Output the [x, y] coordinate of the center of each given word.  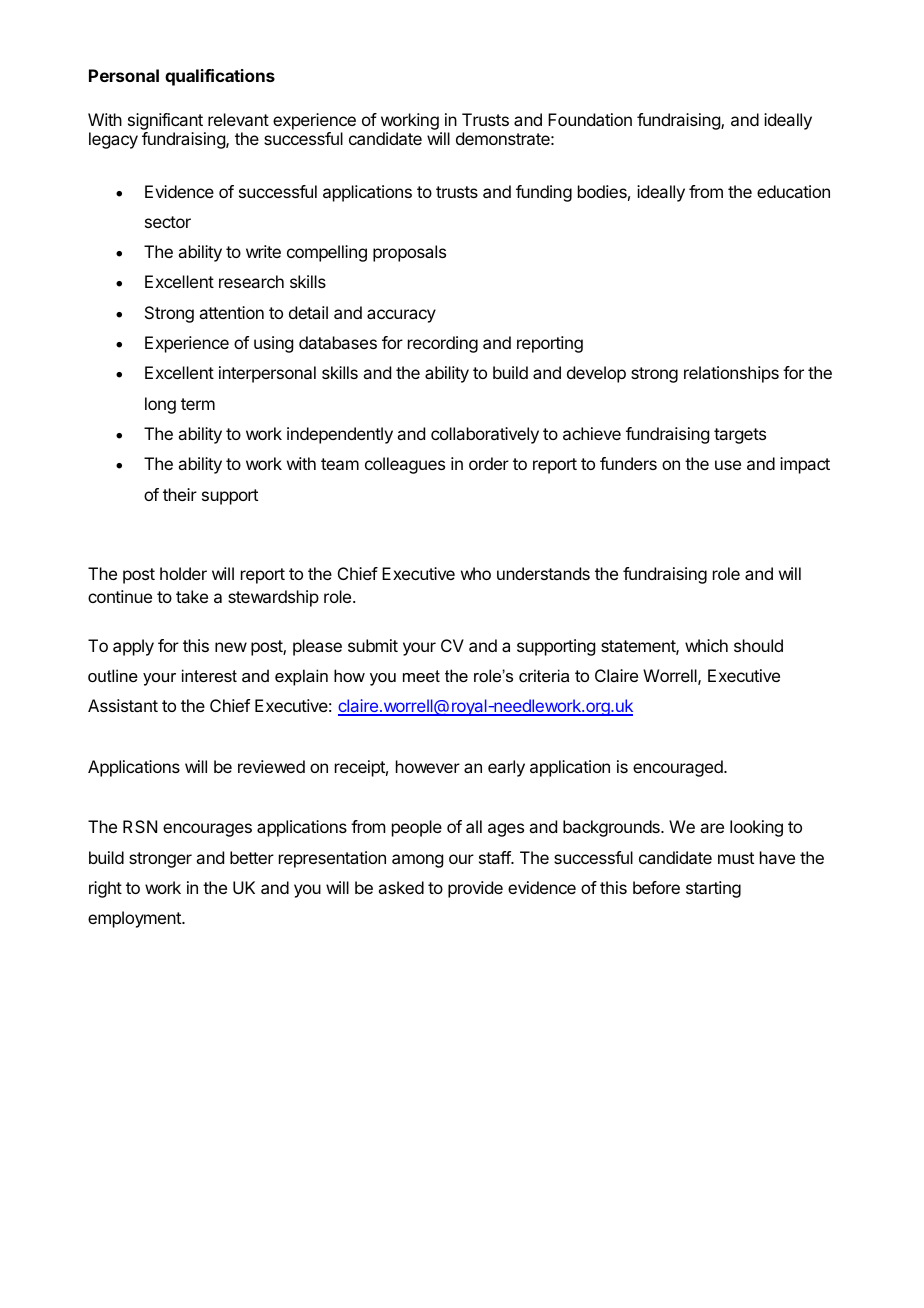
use [728, 465]
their [180, 494]
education [793, 191]
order [489, 463]
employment [135, 919]
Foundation [590, 119]
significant [166, 123]
